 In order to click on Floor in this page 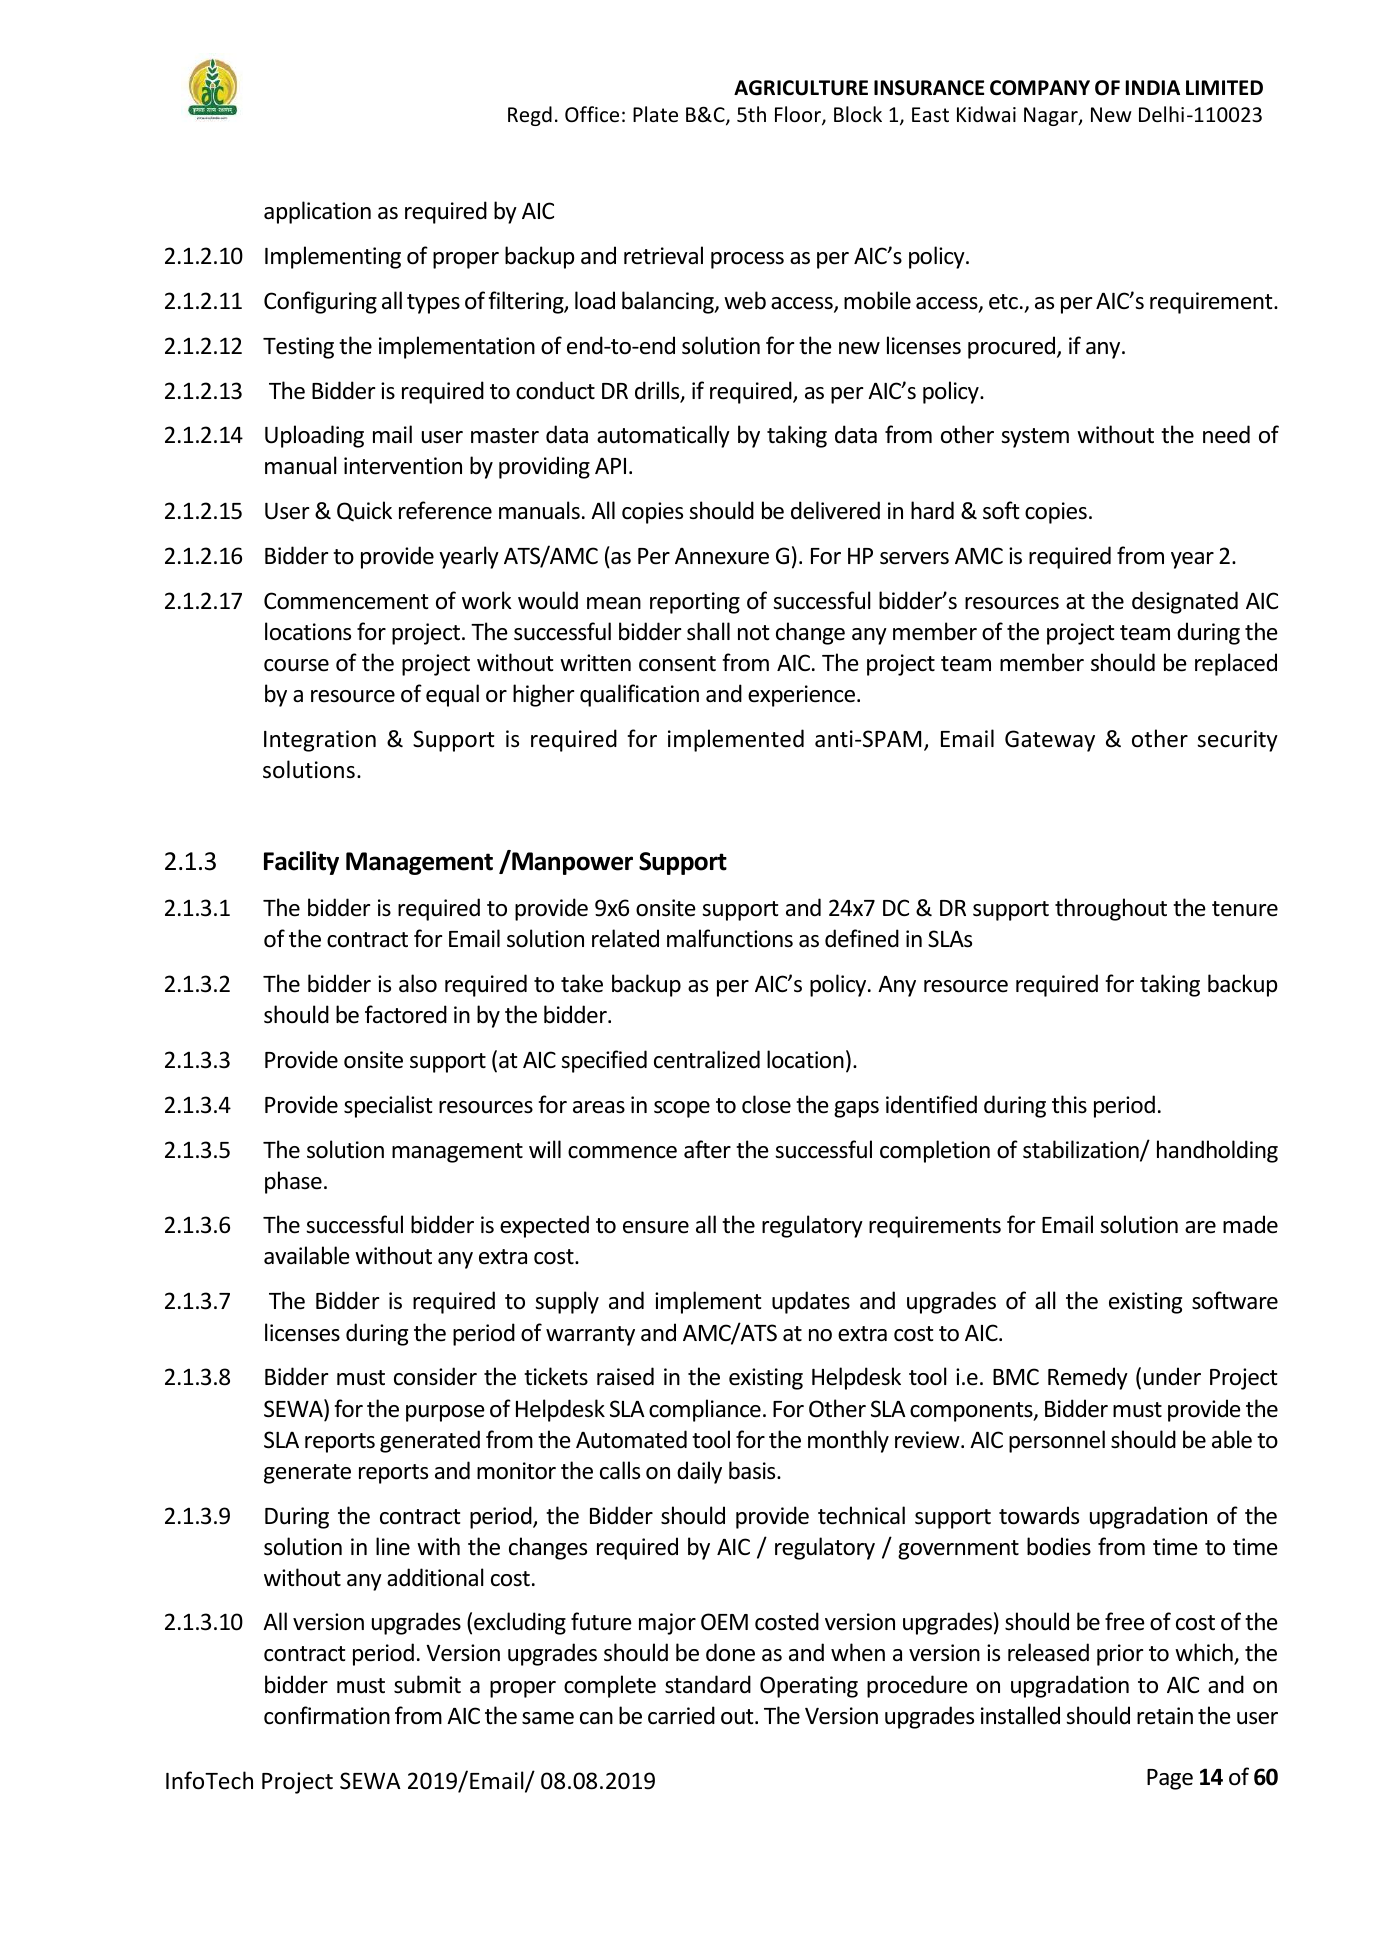, I will do `click(799, 116)`.
